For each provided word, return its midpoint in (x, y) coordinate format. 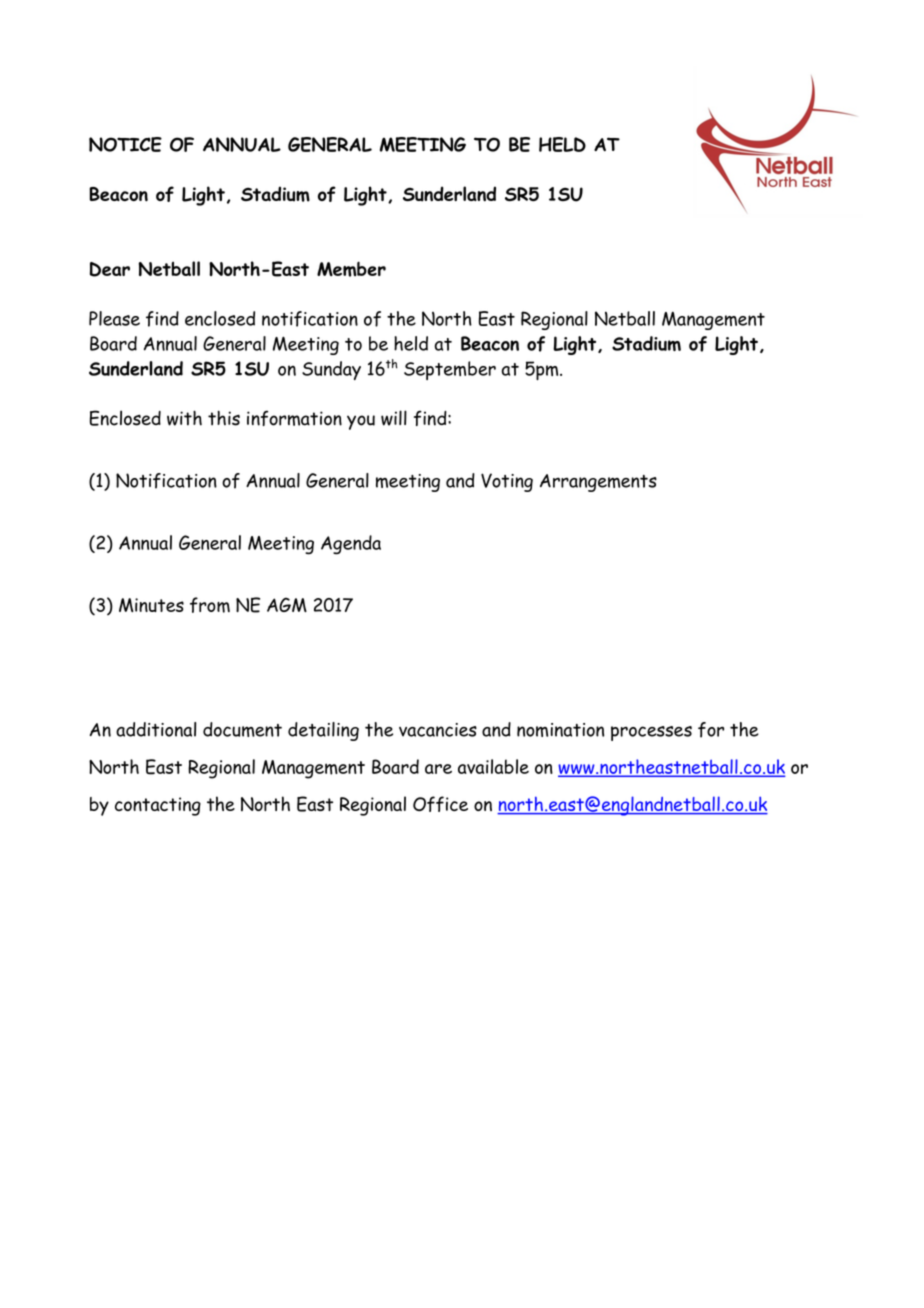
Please (114, 318)
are (438, 769)
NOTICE (125, 144)
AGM (287, 604)
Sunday (331, 370)
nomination (560, 730)
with (184, 418)
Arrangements (598, 483)
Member (351, 269)
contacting (158, 806)
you (361, 422)
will (394, 418)
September (450, 370)
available (493, 766)
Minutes (151, 605)
